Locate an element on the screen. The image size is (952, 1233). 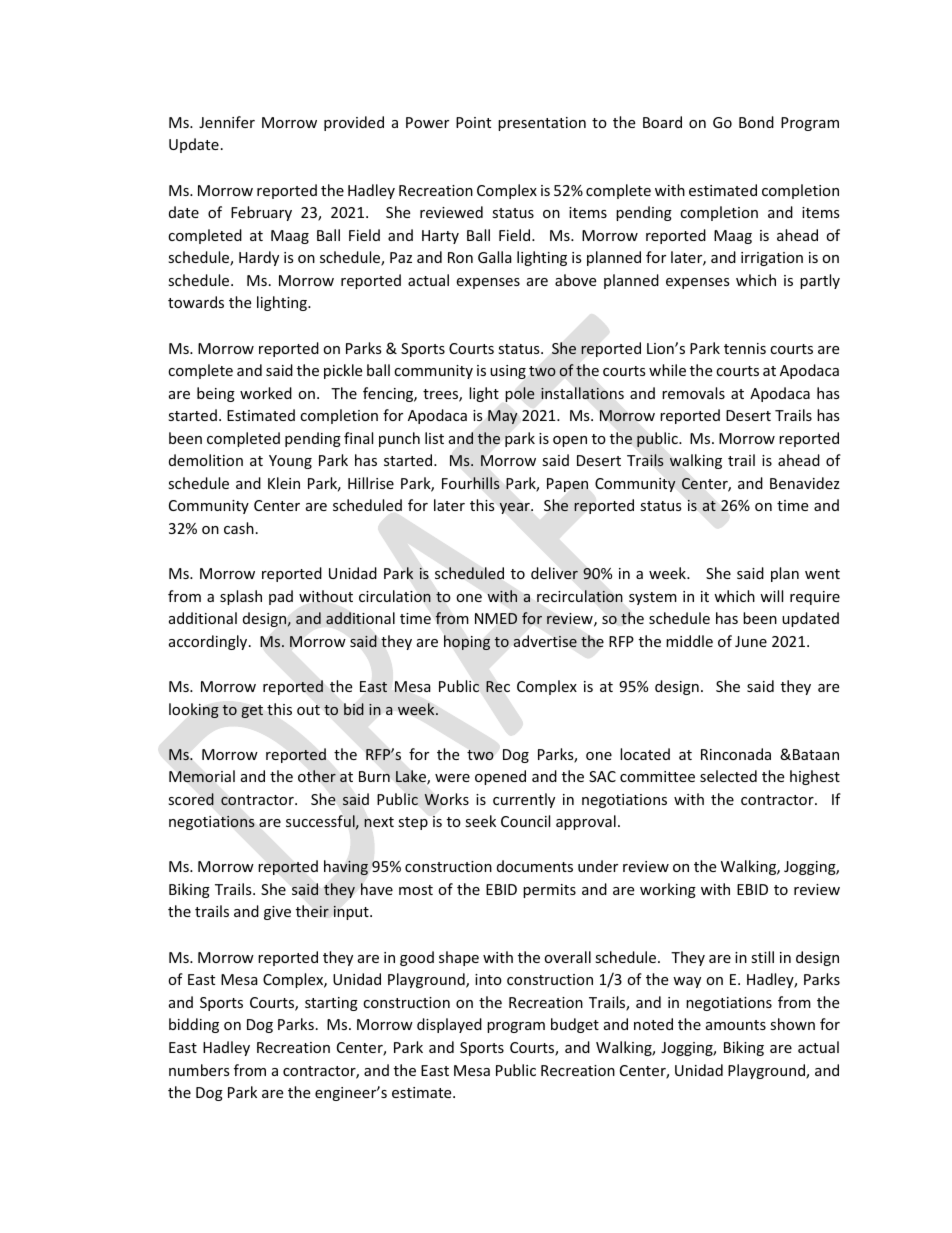
deliver is located at coordinates (554, 573).
